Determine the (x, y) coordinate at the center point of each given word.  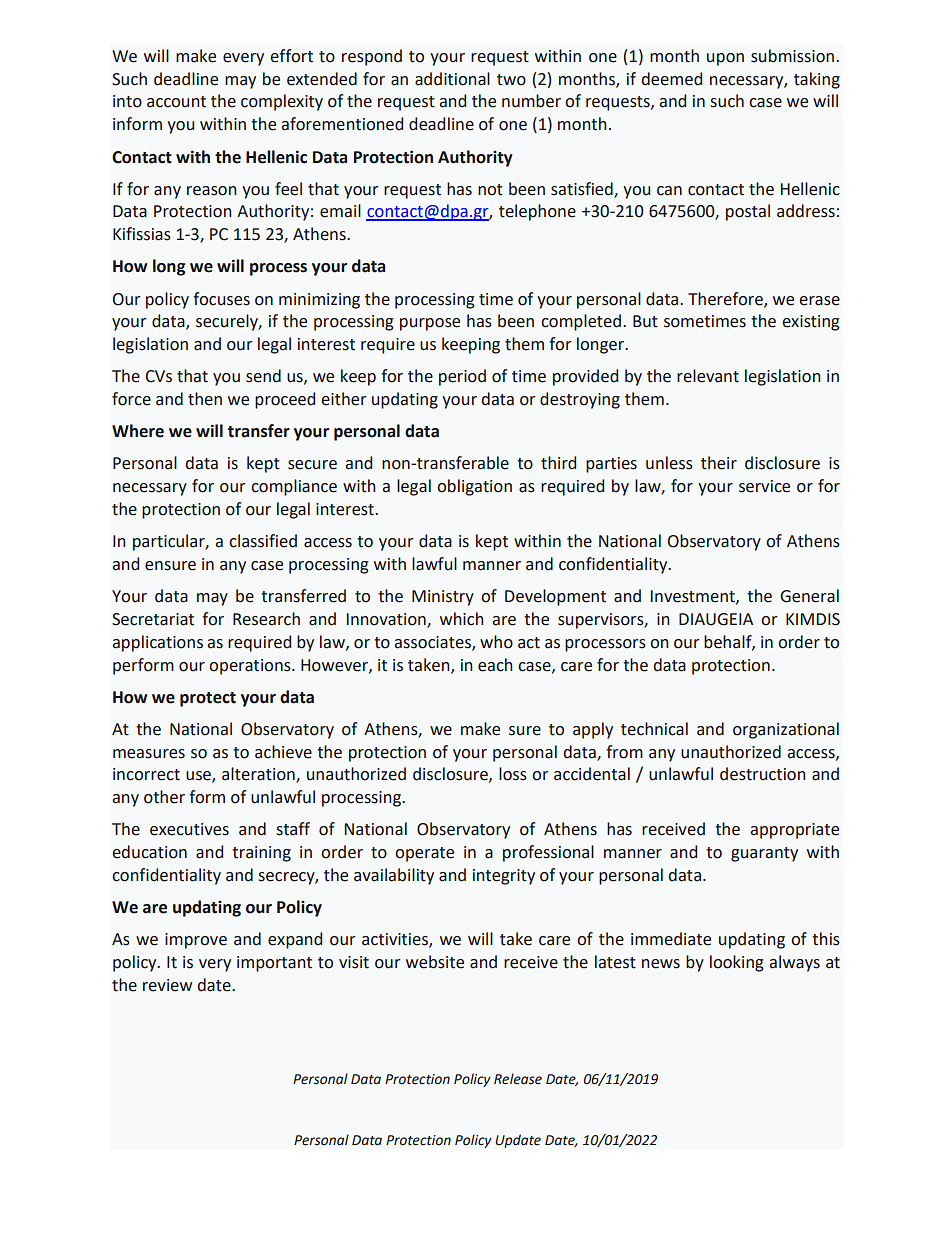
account (176, 102)
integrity (504, 877)
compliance (294, 487)
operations (251, 667)
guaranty (764, 854)
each (495, 665)
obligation (474, 487)
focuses (221, 299)
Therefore (726, 299)
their (719, 463)
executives (189, 829)
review (167, 985)
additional (452, 79)
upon (725, 59)
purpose (430, 324)
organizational (786, 730)
